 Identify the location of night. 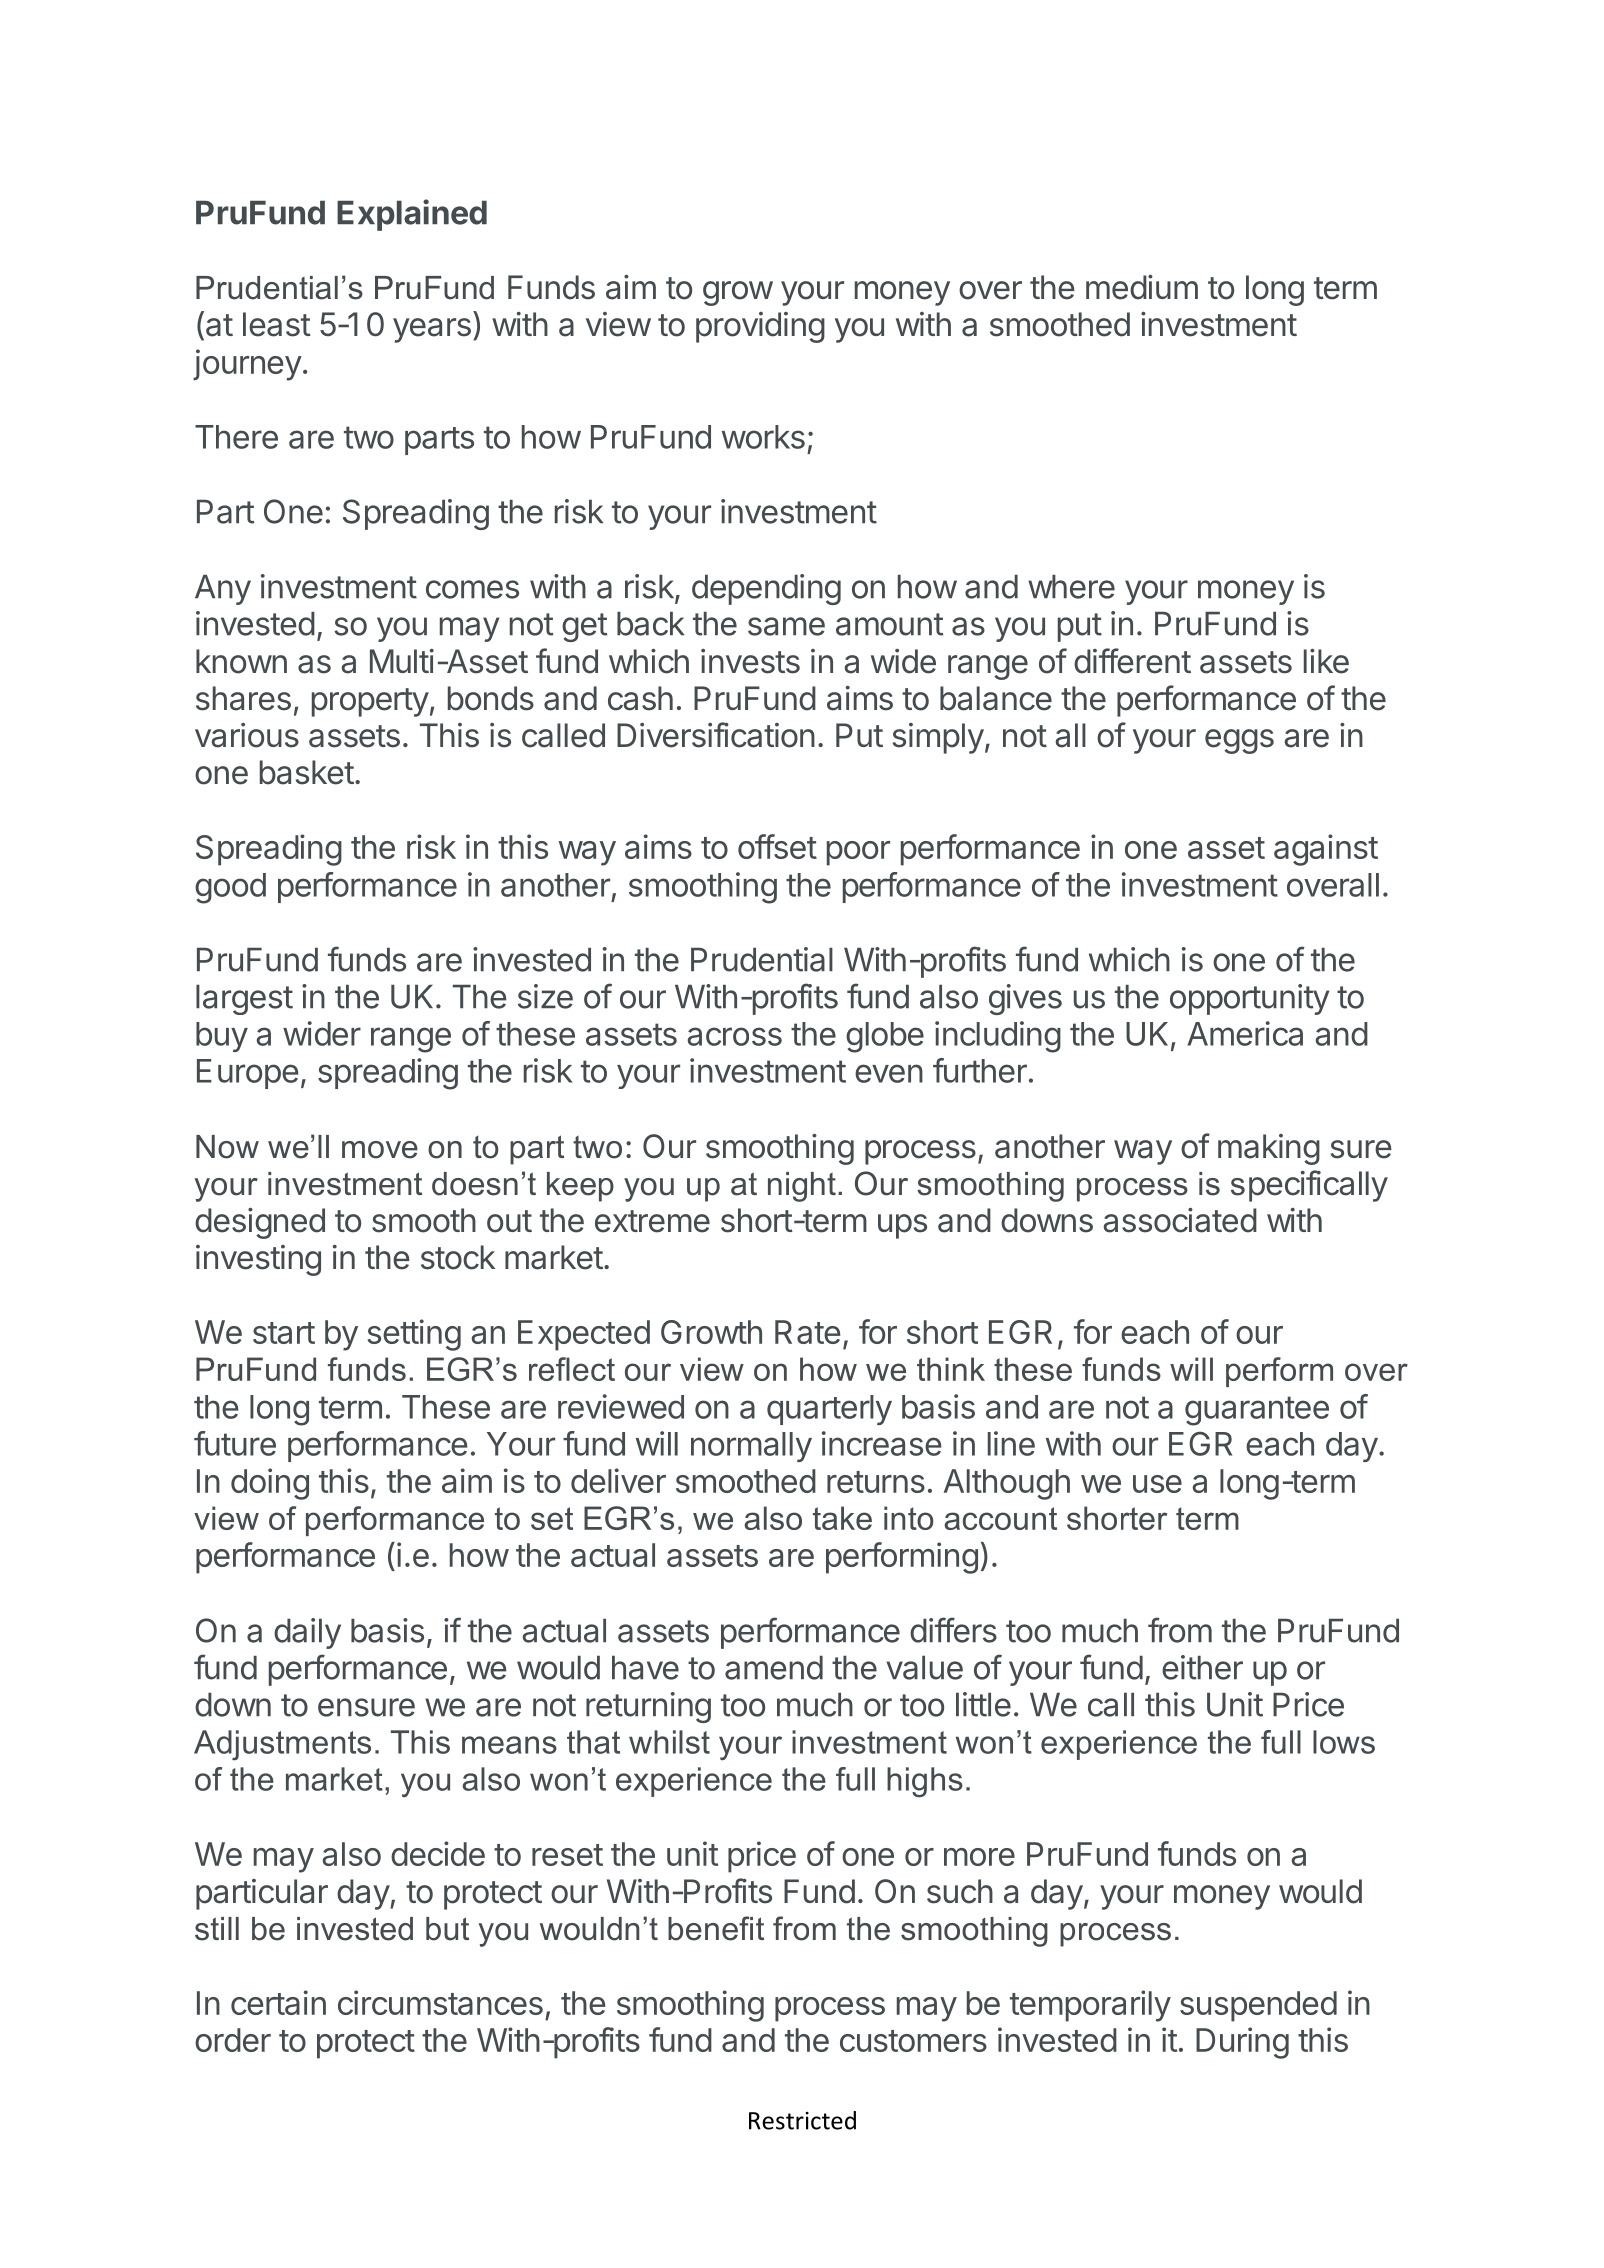
(802, 1187).
